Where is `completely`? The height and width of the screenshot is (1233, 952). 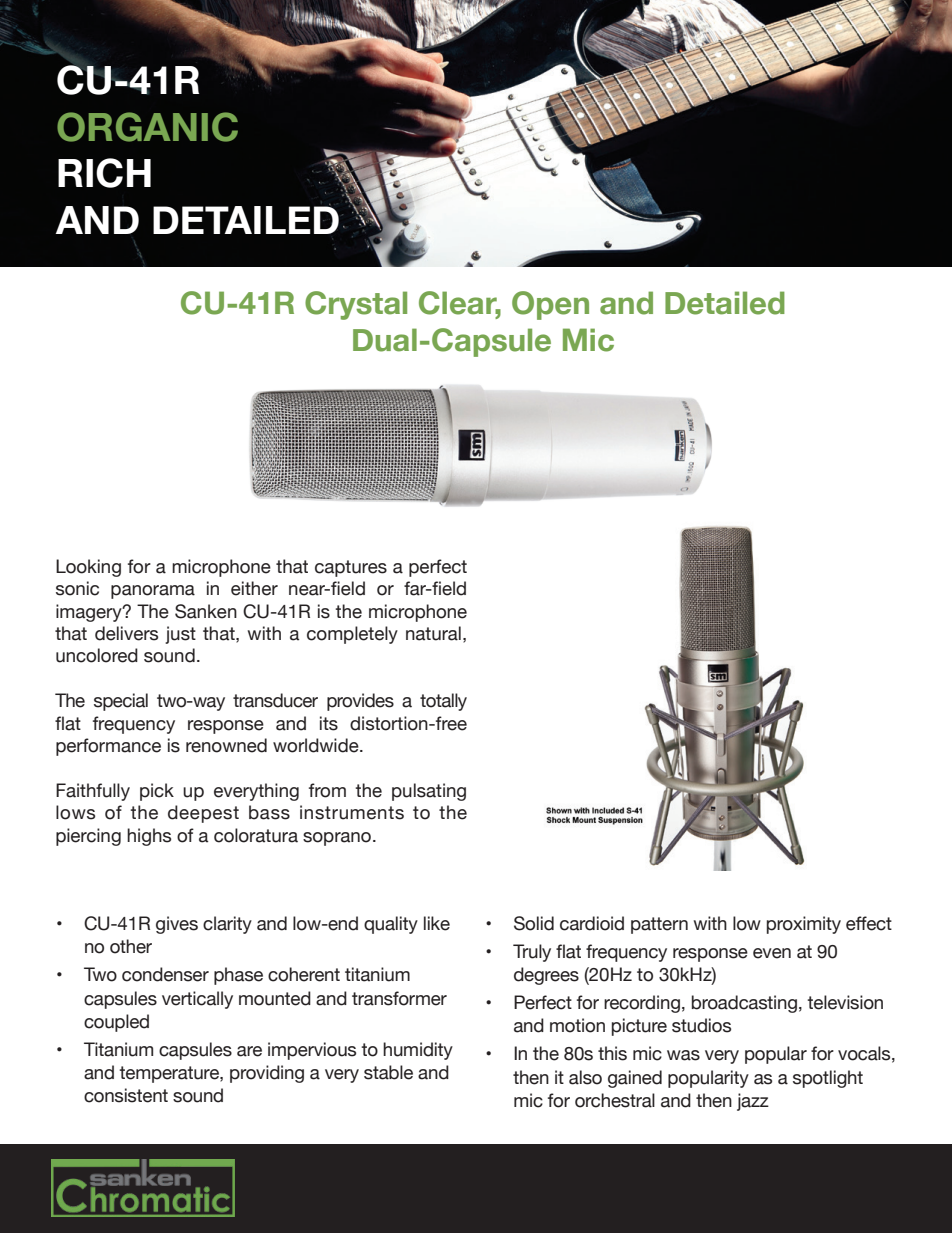
completely is located at coordinates (352, 635).
